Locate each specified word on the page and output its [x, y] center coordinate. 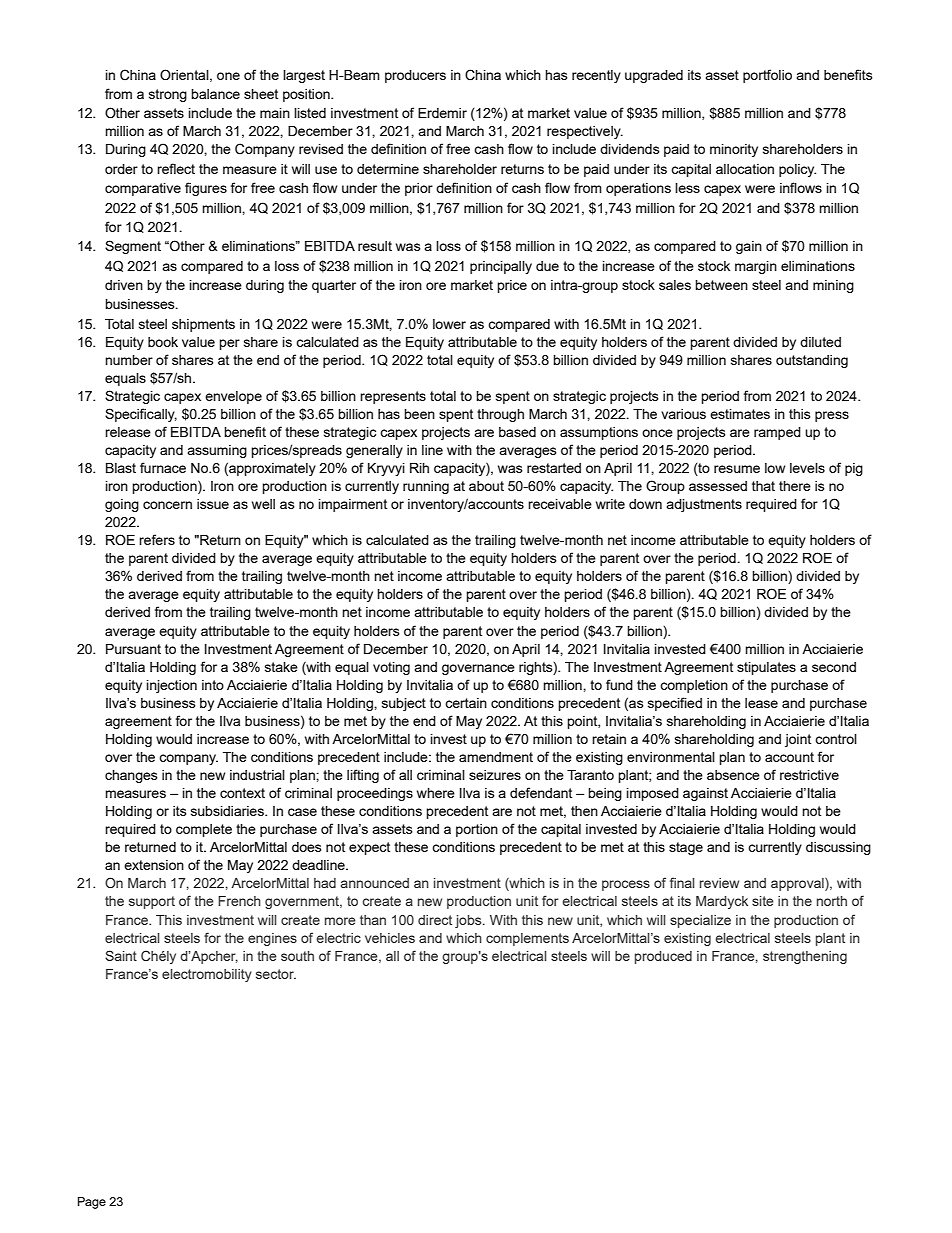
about [486, 486]
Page [92, 1203]
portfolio [767, 76]
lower [449, 324]
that [763, 486]
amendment [496, 757]
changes [131, 776]
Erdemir [442, 113]
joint [798, 740]
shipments [203, 325]
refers [157, 539]
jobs [469, 921]
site [763, 901]
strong [168, 95]
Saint [121, 955]
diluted [820, 342]
